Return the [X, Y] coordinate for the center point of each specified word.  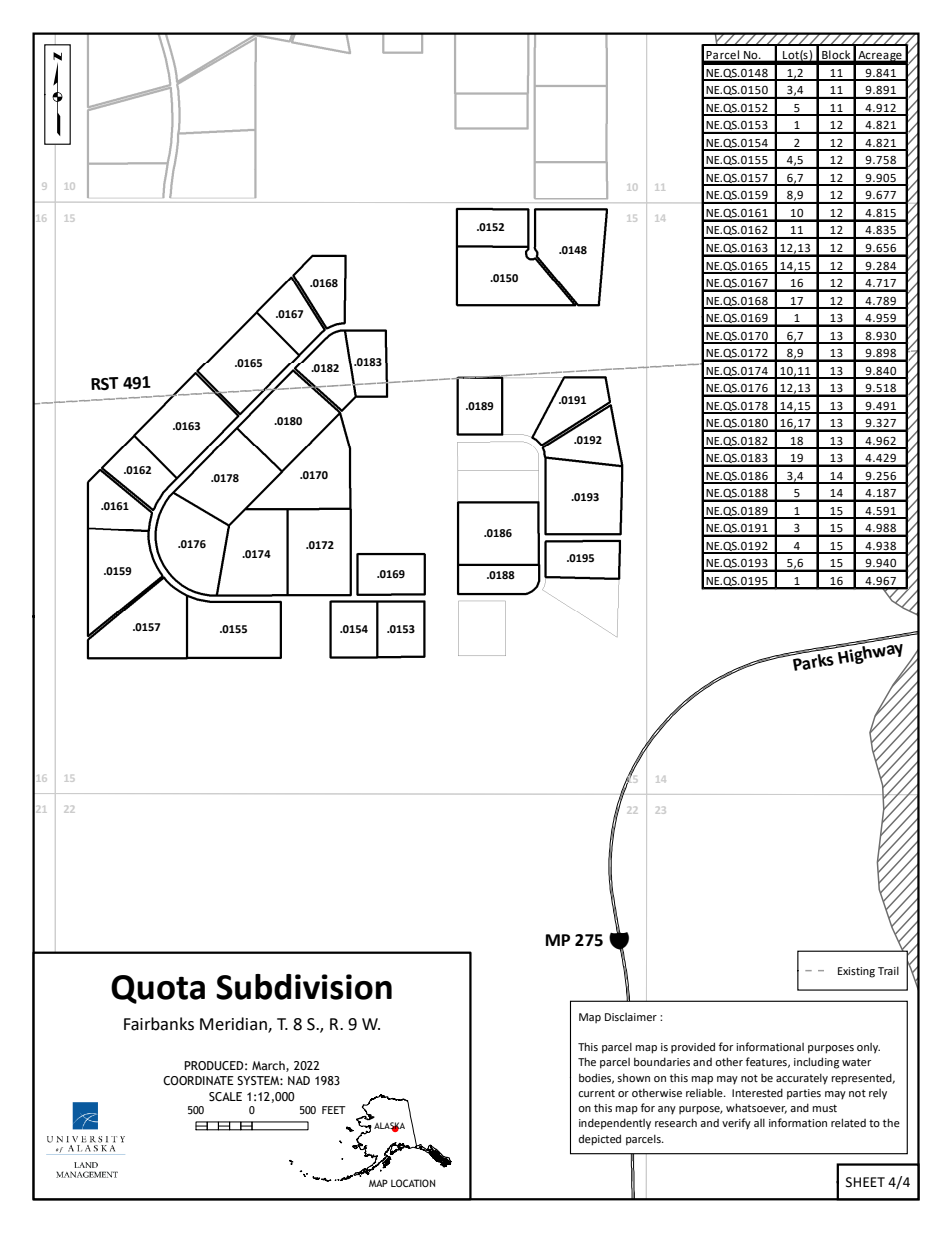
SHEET [865, 1182]
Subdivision [304, 987]
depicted [599, 1140]
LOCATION [413, 1183]
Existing [856, 972]
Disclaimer [631, 1017]
